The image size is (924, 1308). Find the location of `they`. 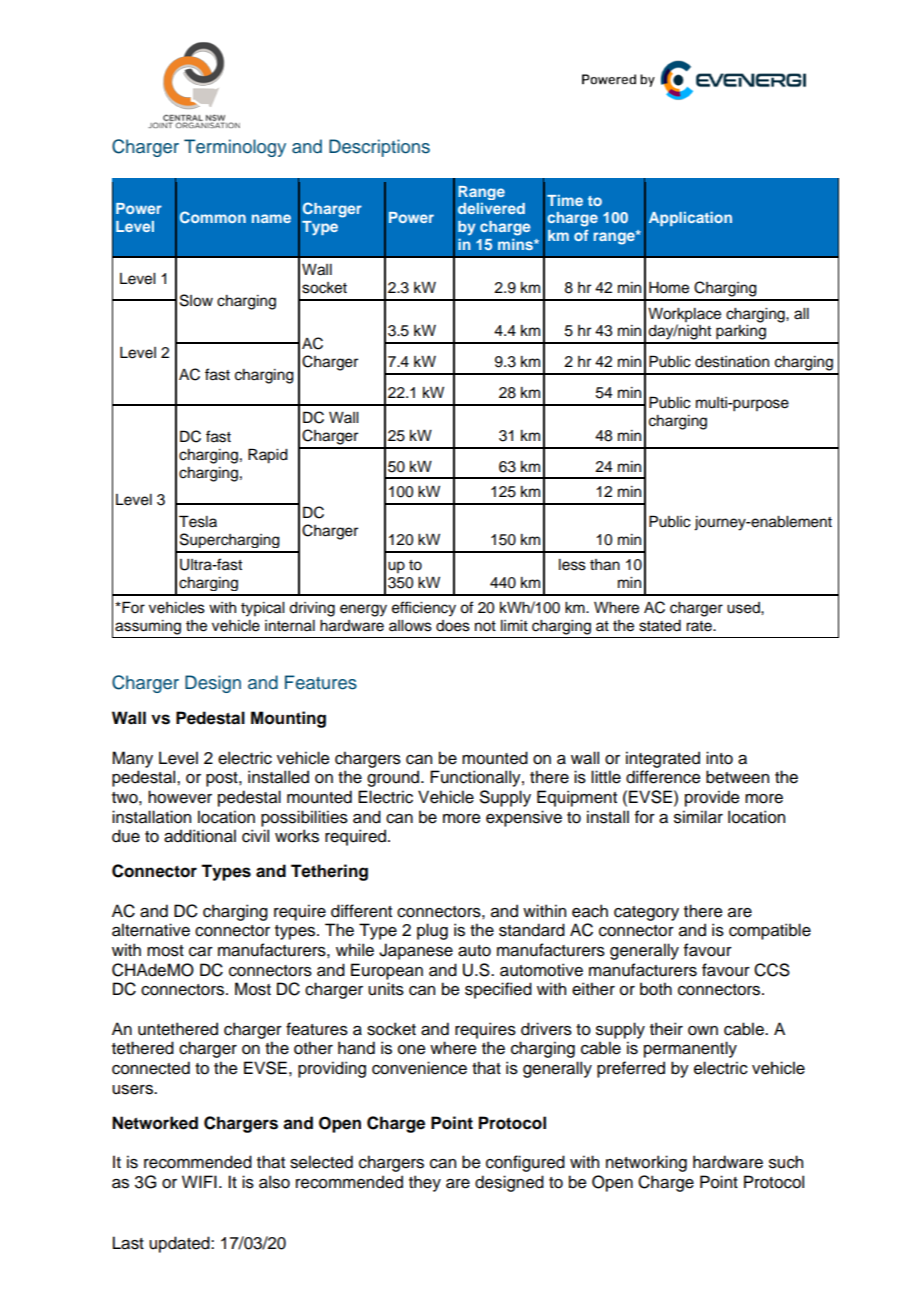

they is located at coordinates (425, 1183).
